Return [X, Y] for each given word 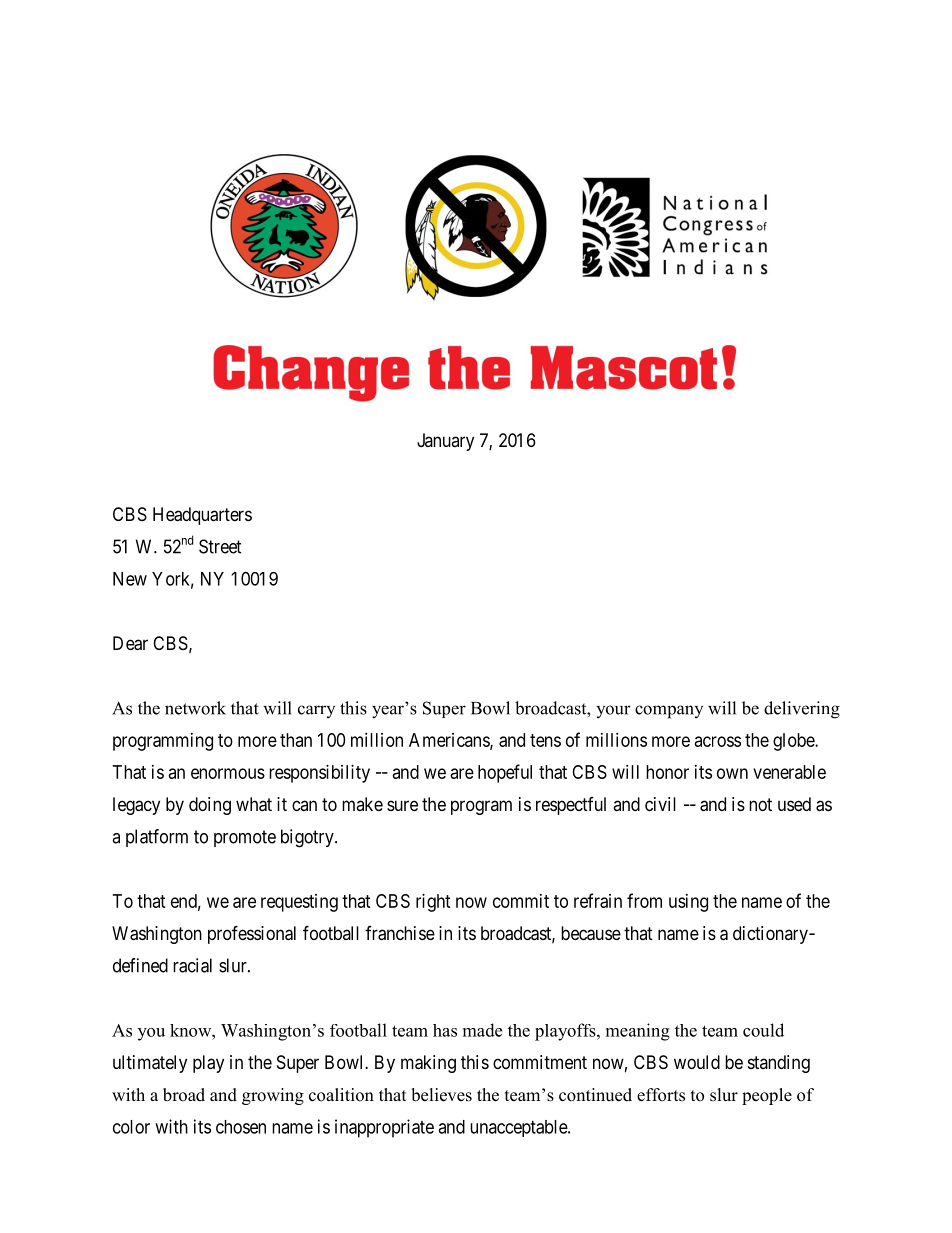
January [445, 442]
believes [441, 1095]
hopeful [505, 773]
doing [210, 806]
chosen [241, 1127]
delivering [802, 710]
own [732, 773]
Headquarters [202, 516]
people [767, 1096]
